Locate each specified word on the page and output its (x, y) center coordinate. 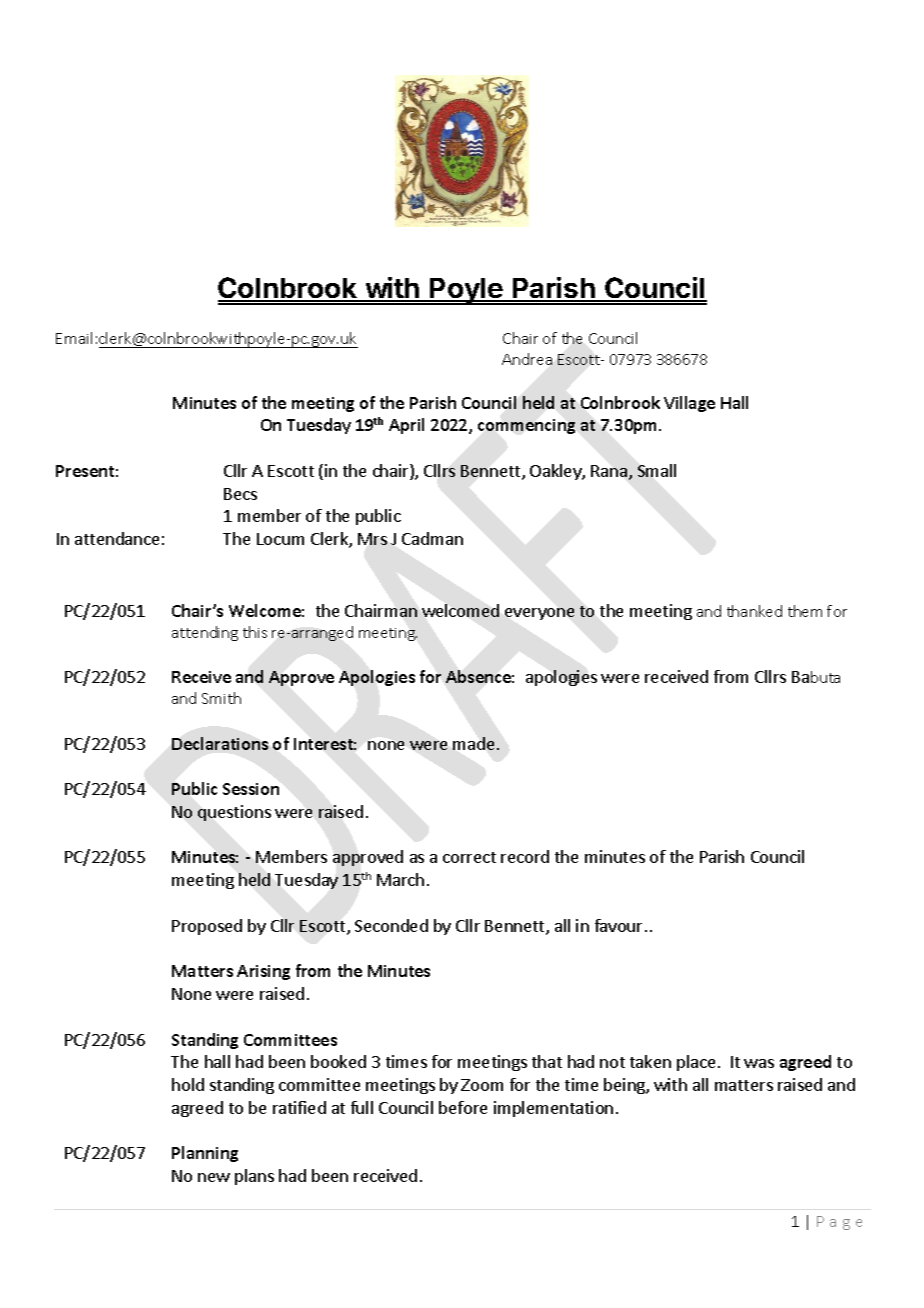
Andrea (527, 359)
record (525, 856)
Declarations (220, 743)
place (696, 1063)
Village (689, 404)
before (463, 1107)
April (406, 426)
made (473, 743)
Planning (205, 1154)
